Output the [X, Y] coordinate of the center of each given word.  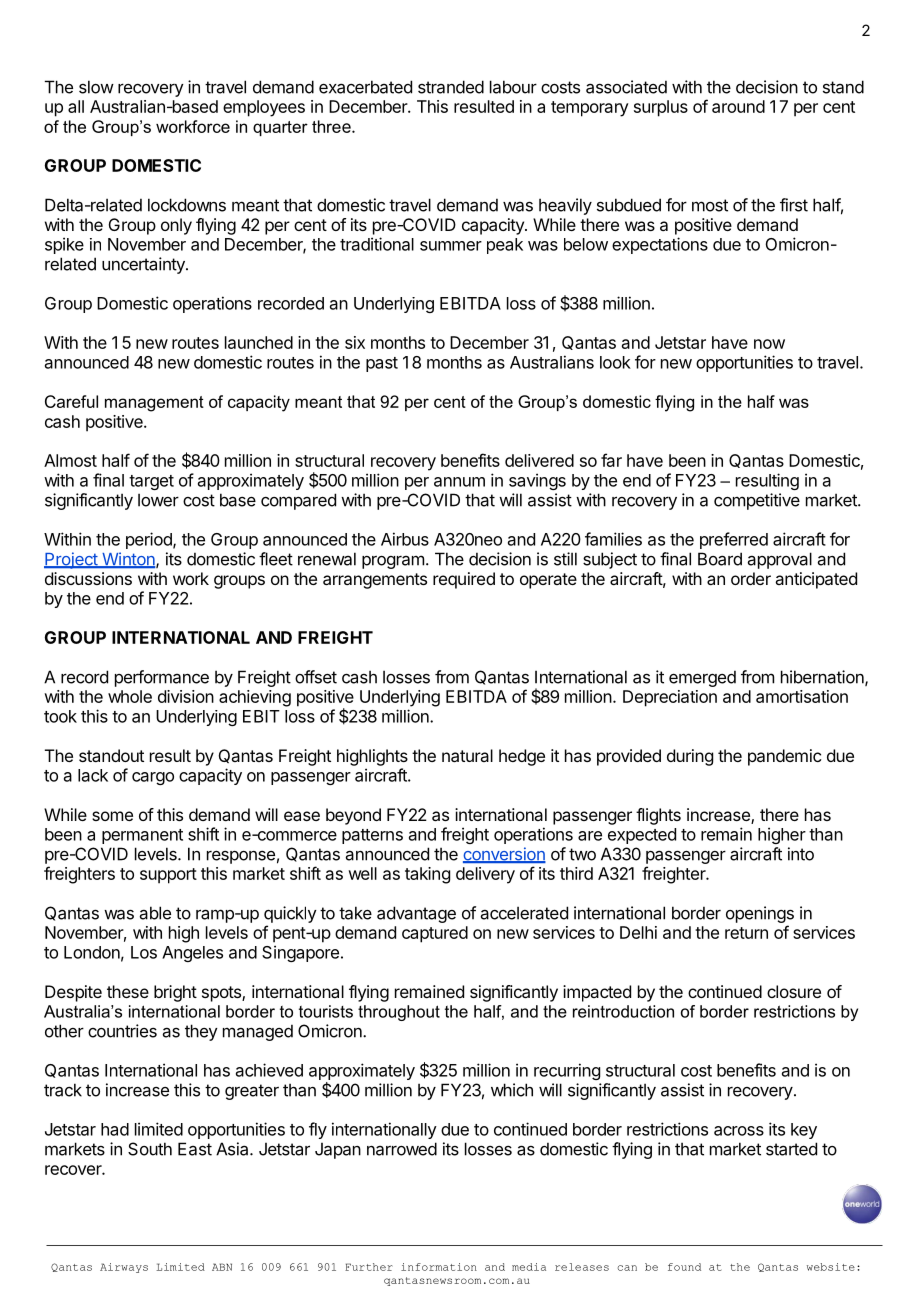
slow [96, 87]
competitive [757, 501]
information [439, 1267]
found [684, 1267]
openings [760, 914]
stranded [451, 87]
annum [459, 482]
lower [158, 500]
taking [427, 875]
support [168, 876]
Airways [124, 1268]
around [738, 106]
